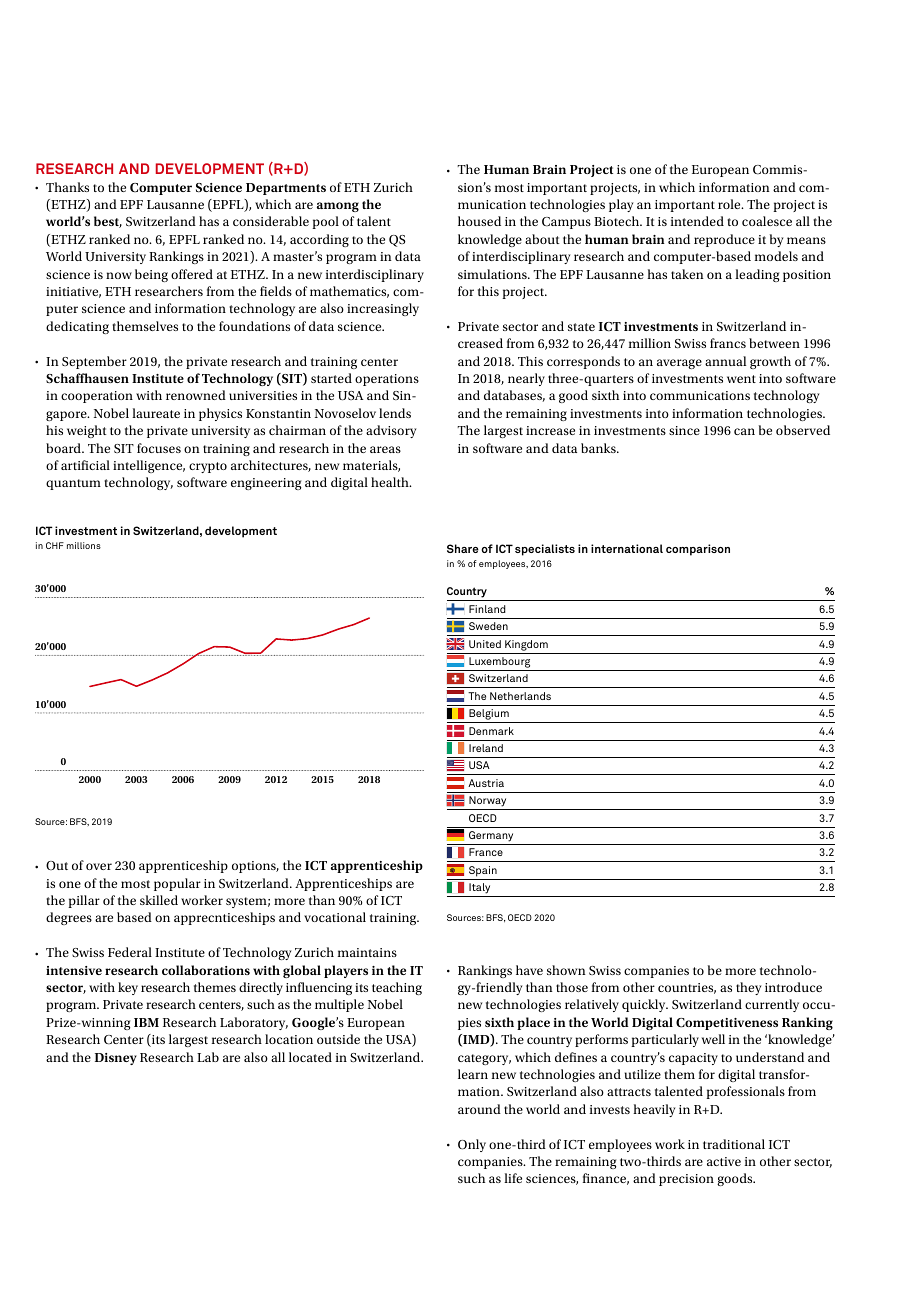 Image resolution: width=924 pixels, height=1308 pixels. I want to click on housed, so click(479, 221).
